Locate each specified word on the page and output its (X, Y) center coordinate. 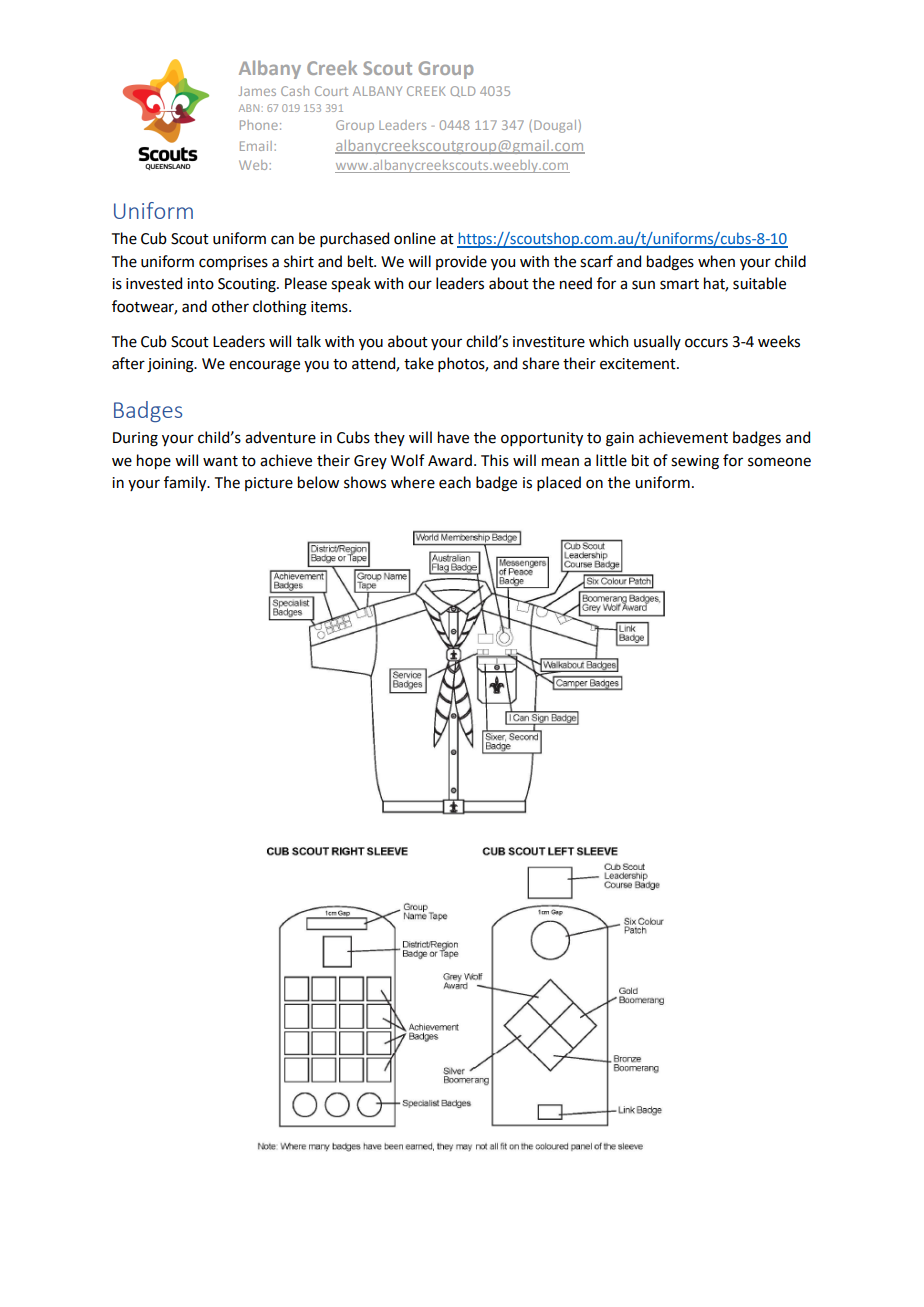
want (220, 461)
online (415, 238)
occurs (706, 343)
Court (331, 91)
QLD (462, 91)
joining (171, 365)
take (419, 363)
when (716, 261)
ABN (249, 108)
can (282, 240)
